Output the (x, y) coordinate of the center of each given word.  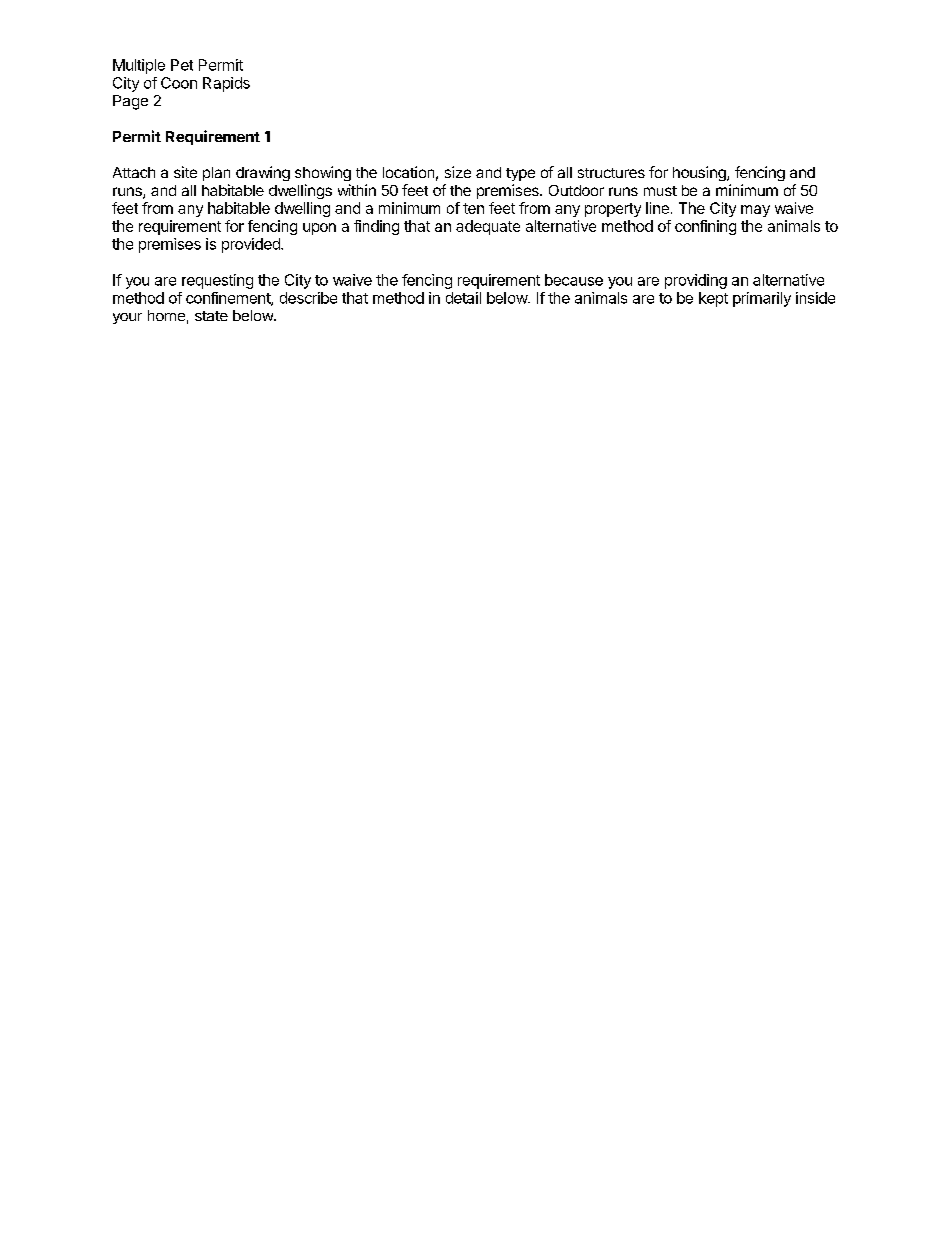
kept (713, 299)
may (755, 211)
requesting (217, 281)
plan (216, 174)
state (211, 316)
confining (705, 227)
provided (252, 245)
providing (696, 281)
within (357, 190)
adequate (488, 227)
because (574, 280)
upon (319, 229)
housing (700, 173)
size (458, 172)
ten (473, 208)
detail (463, 298)
